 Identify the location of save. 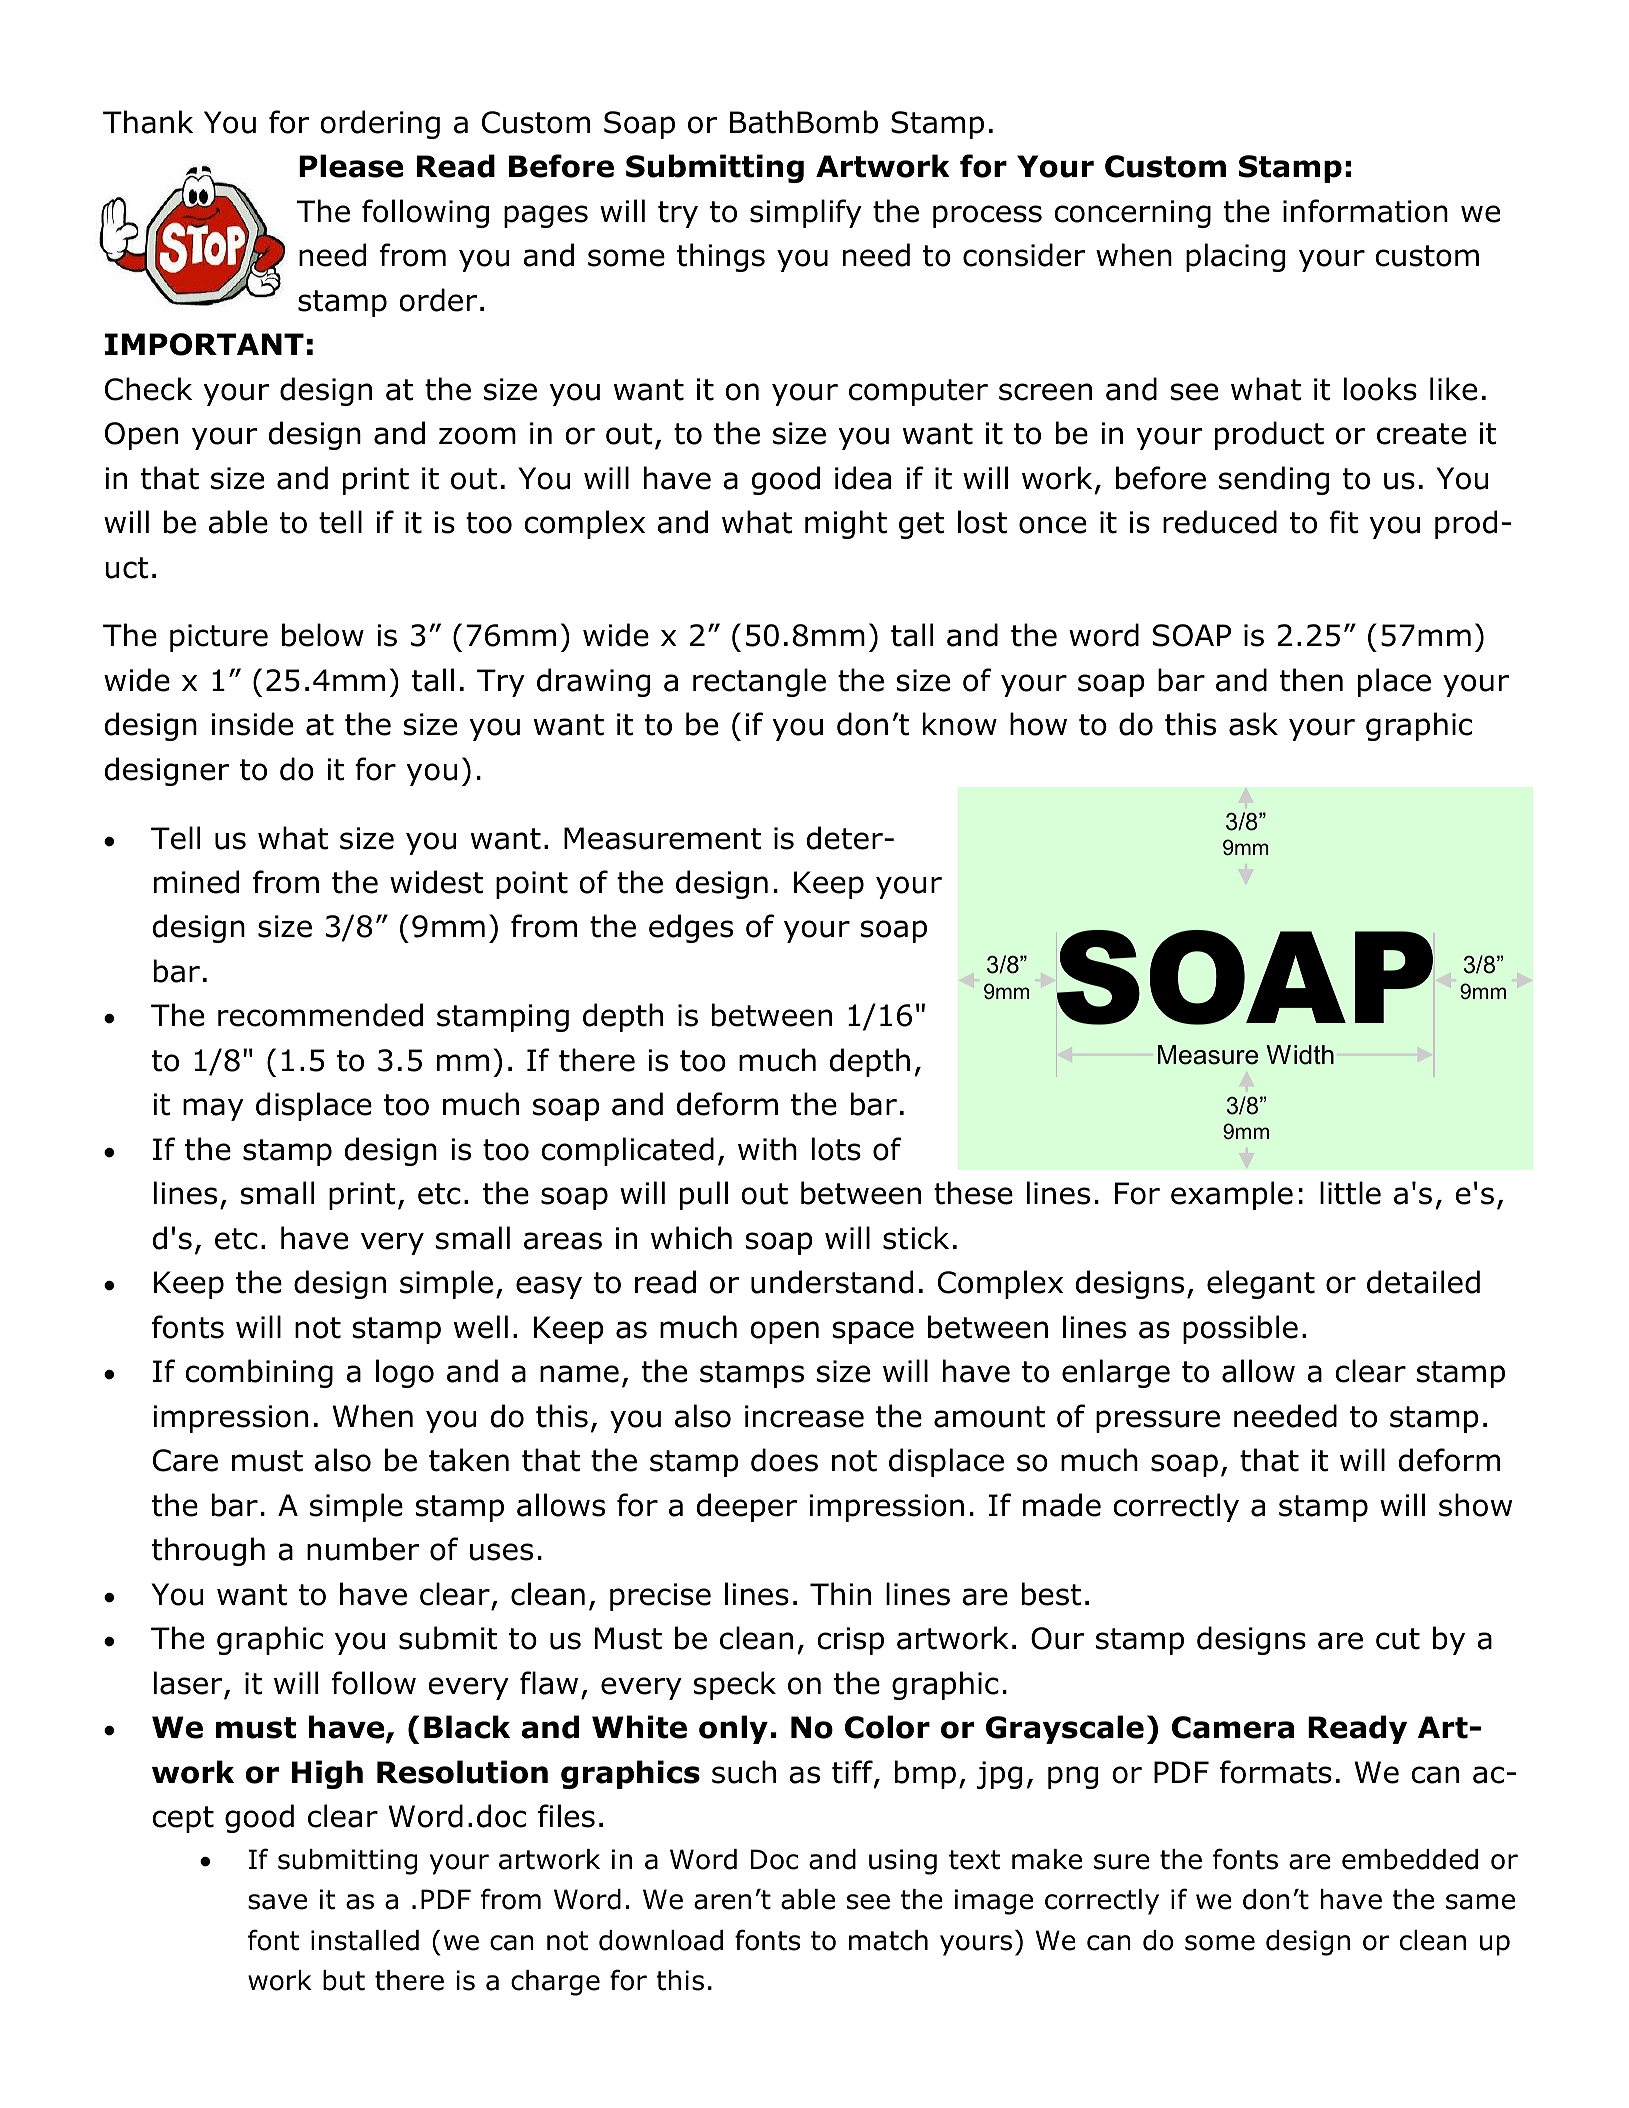
(277, 1902).
